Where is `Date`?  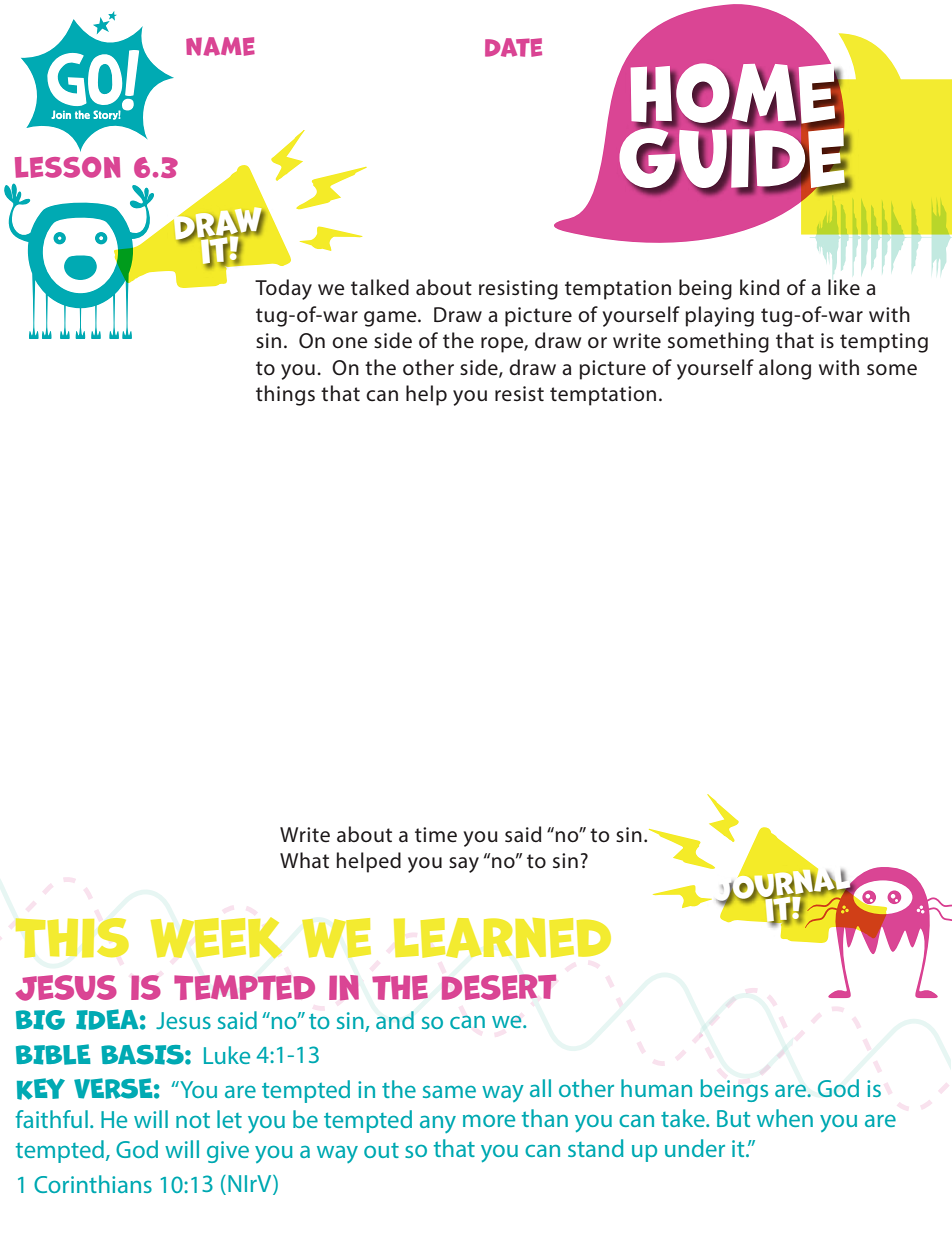
Date is located at coordinates (513, 47).
